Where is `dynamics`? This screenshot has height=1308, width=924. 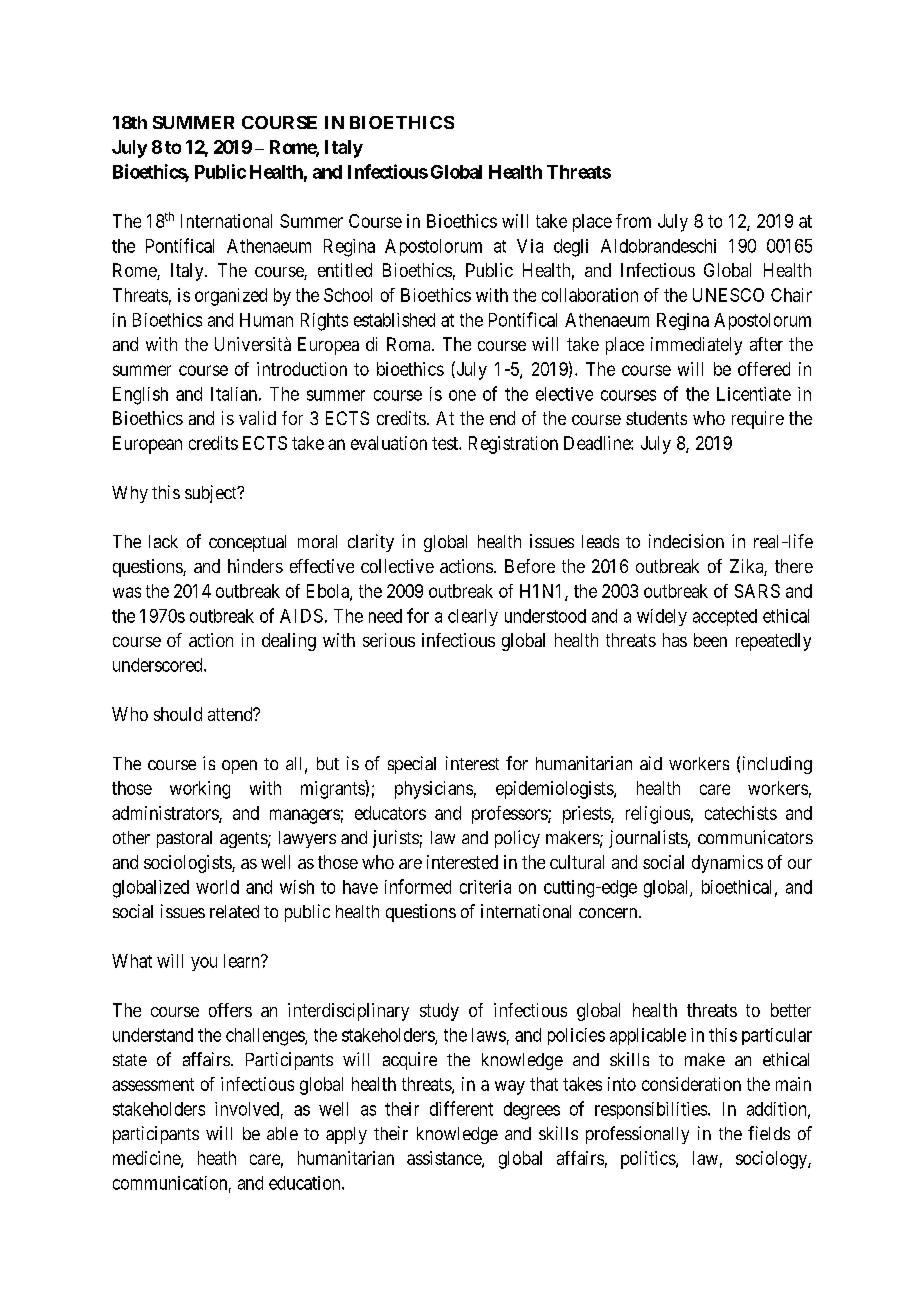
dynamics is located at coordinates (727, 864).
